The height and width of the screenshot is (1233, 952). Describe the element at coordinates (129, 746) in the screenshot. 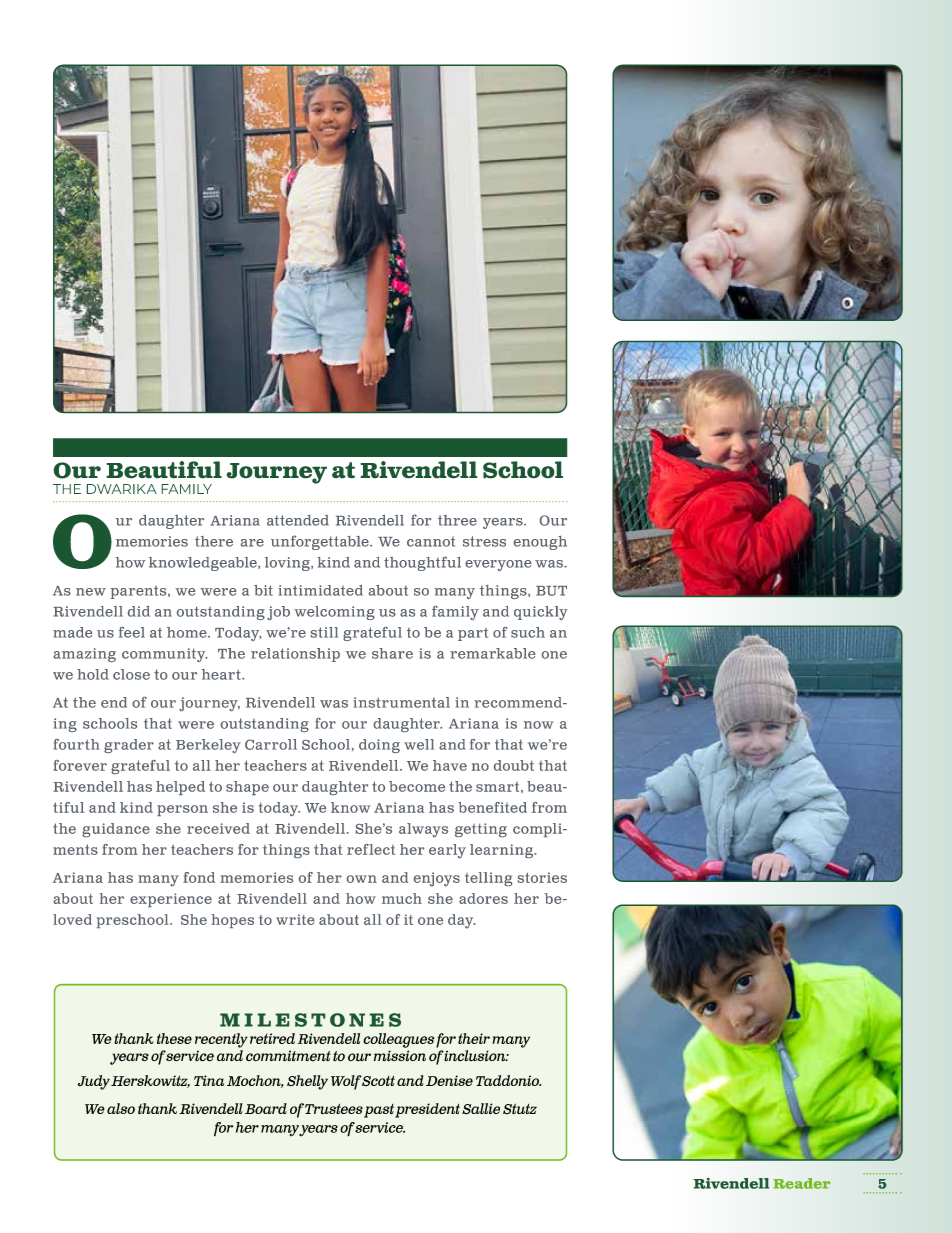

I see `grader` at that location.
